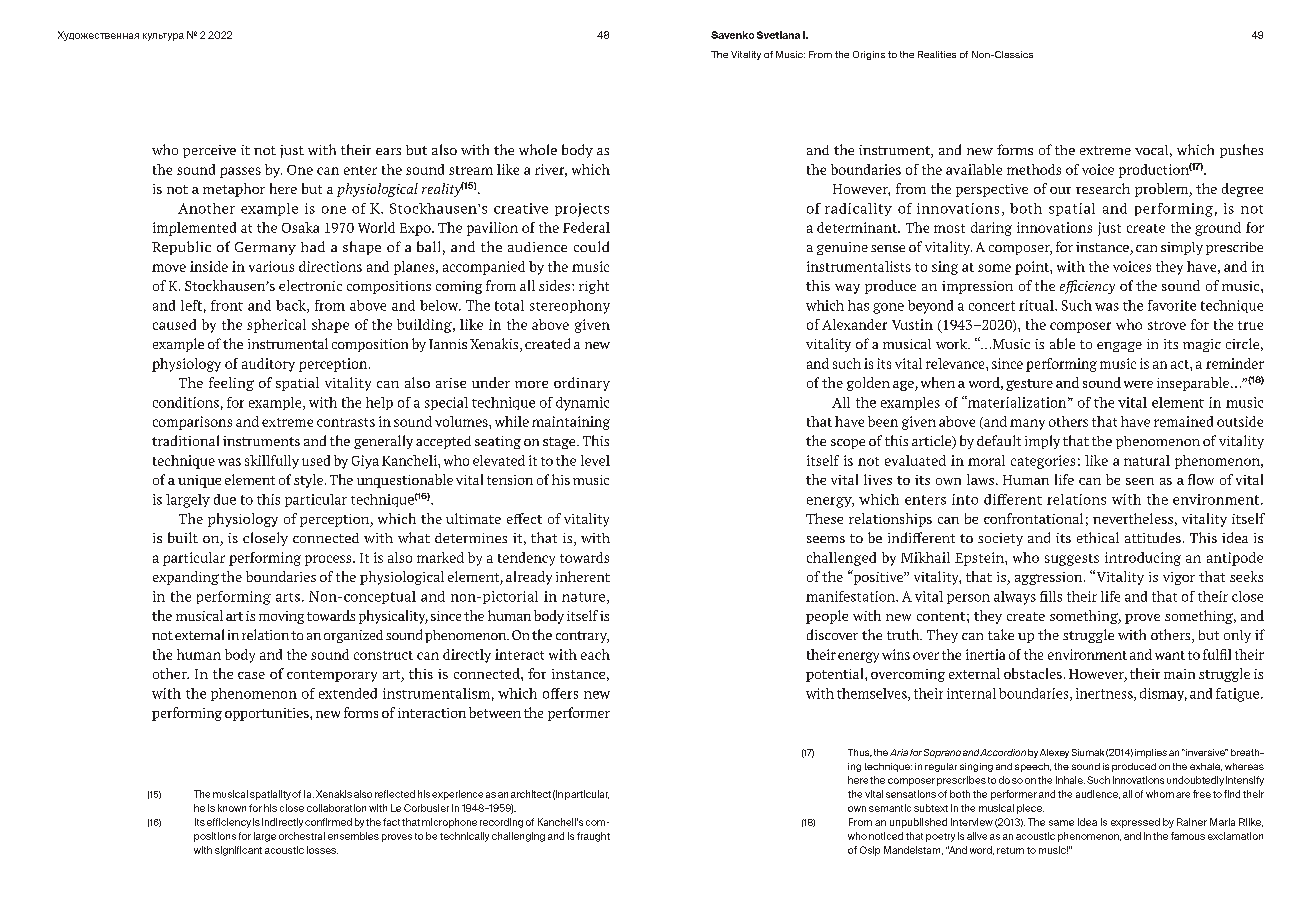 This document has width=1308, height=924. Describe the element at coordinates (595, 654) in the document. I see `each` at that location.
